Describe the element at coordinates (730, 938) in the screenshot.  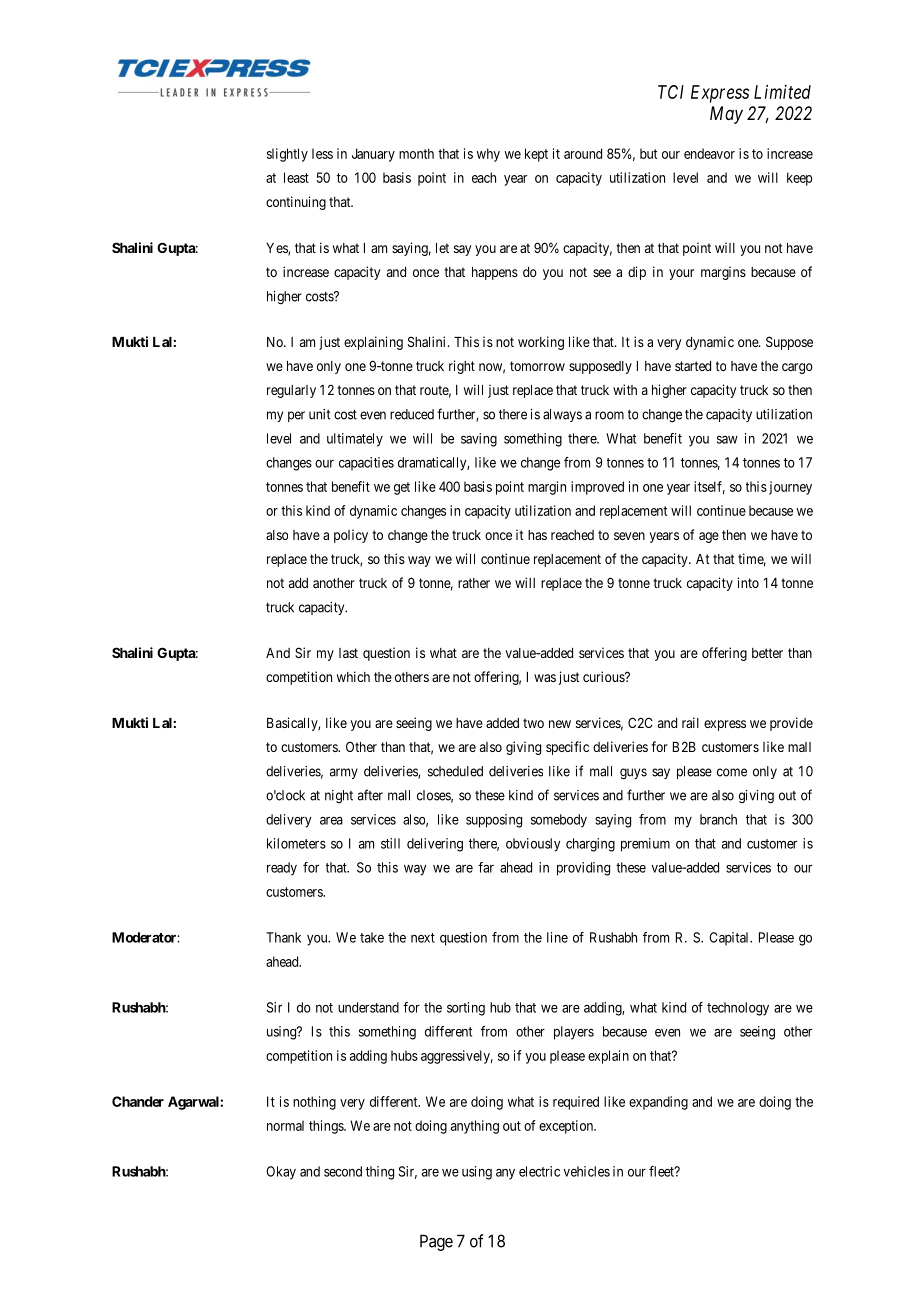
I see `Capital` at that location.
